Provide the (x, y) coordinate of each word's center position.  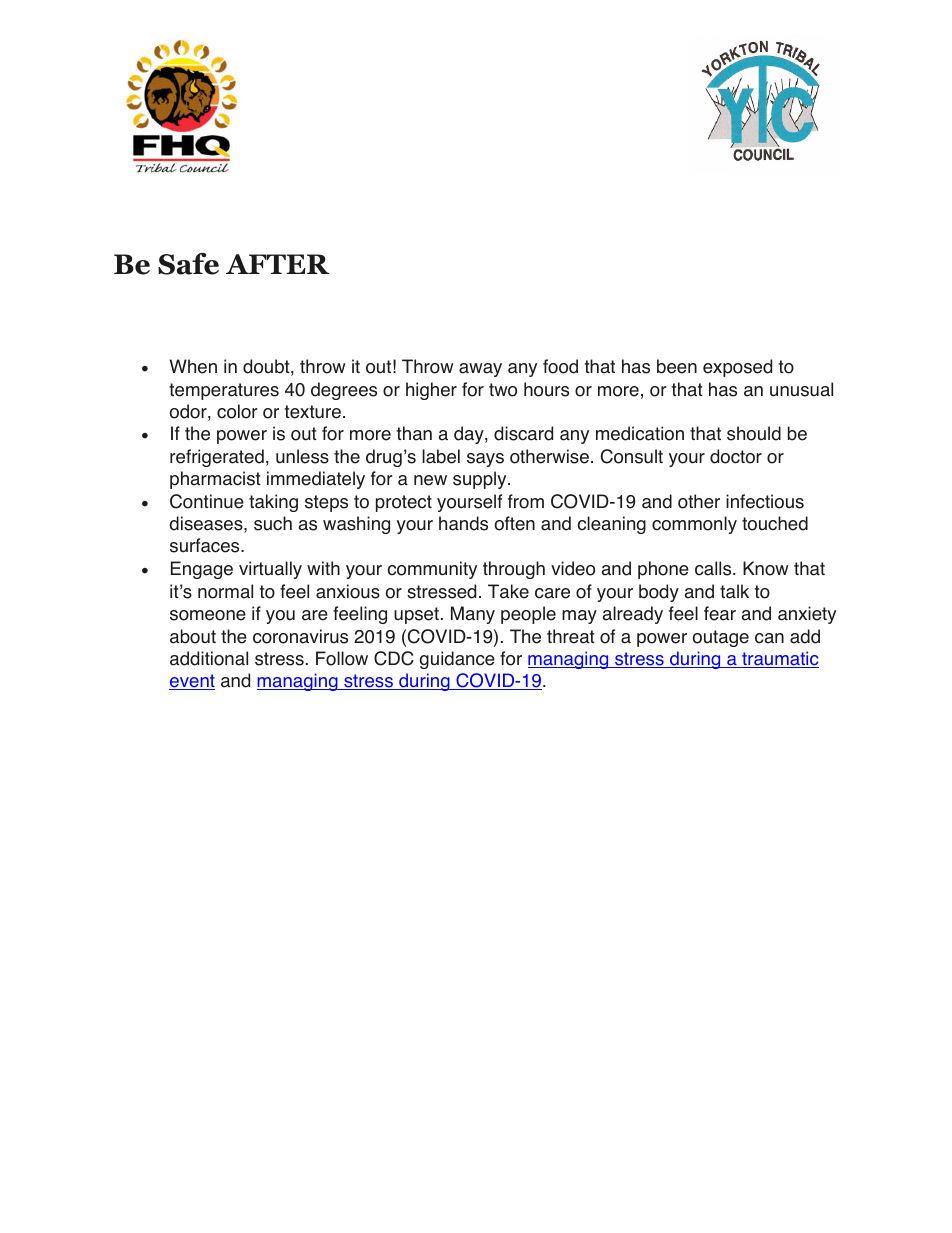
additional (209, 658)
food (560, 366)
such (273, 523)
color (237, 411)
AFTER (278, 264)
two (503, 390)
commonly (694, 525)
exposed (737, 368)
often (515, 523)
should (754, 433)
